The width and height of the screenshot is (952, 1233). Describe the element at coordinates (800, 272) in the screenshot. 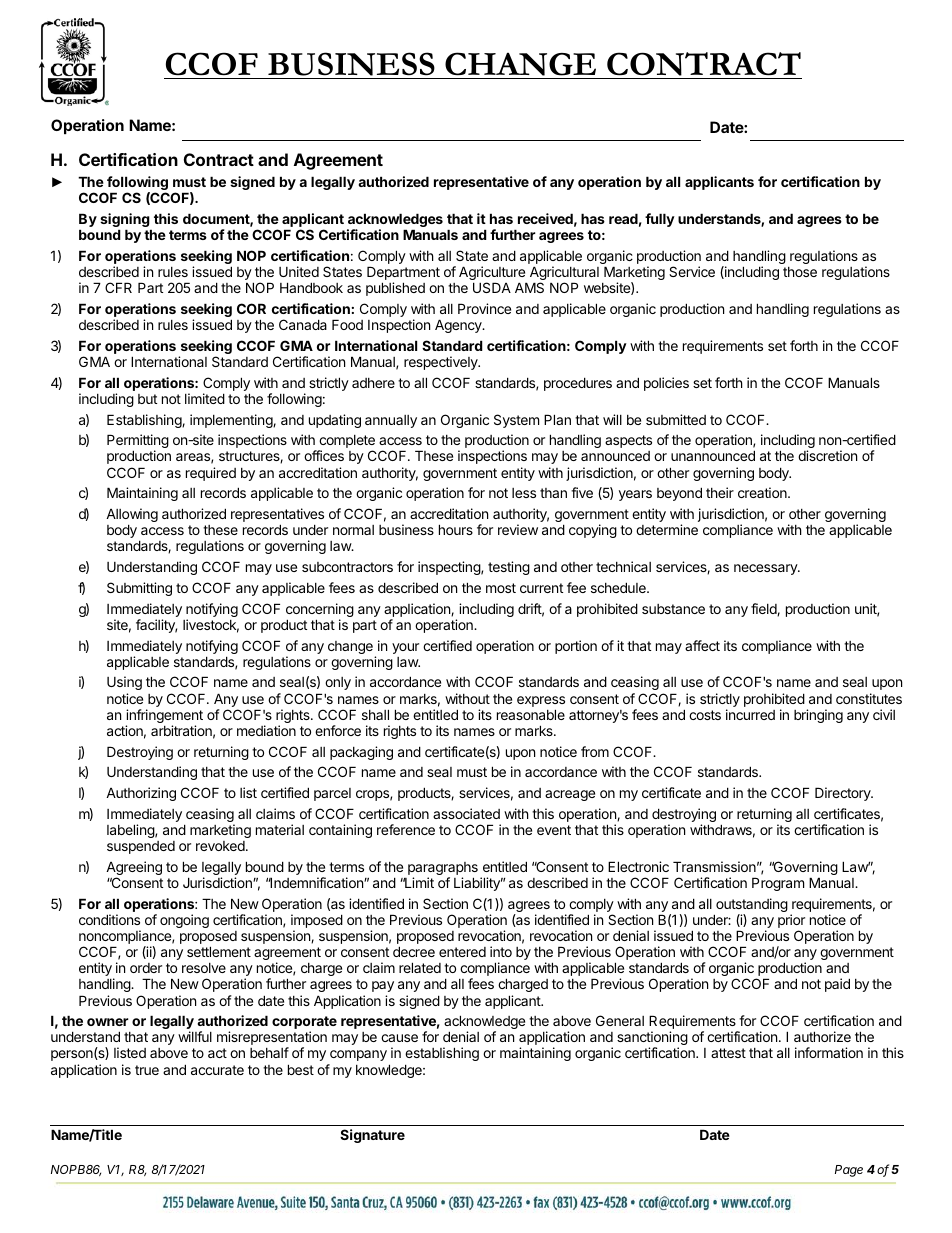

I see `those` at that location.
